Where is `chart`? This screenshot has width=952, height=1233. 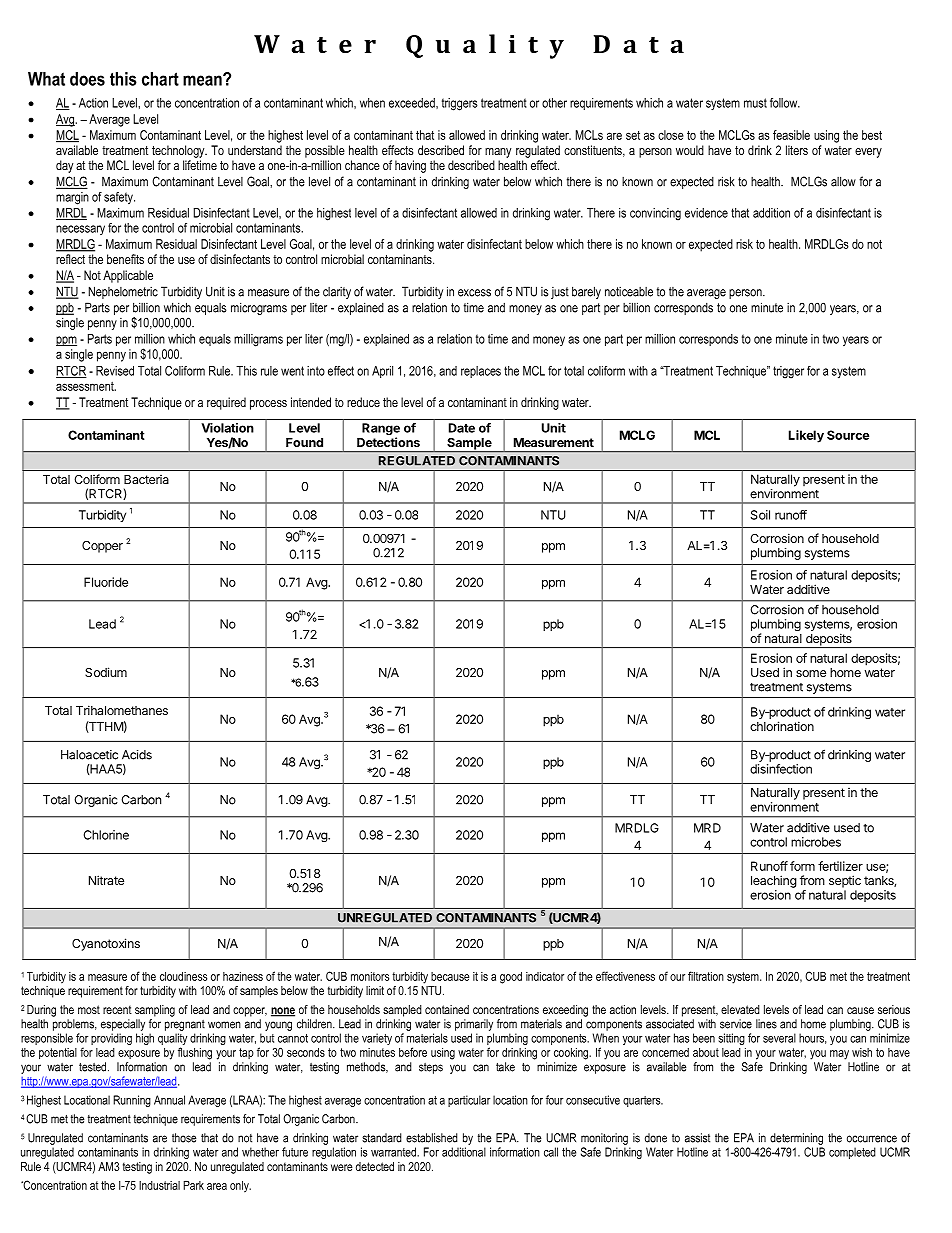 chart is located at coordinates (160, 79).
